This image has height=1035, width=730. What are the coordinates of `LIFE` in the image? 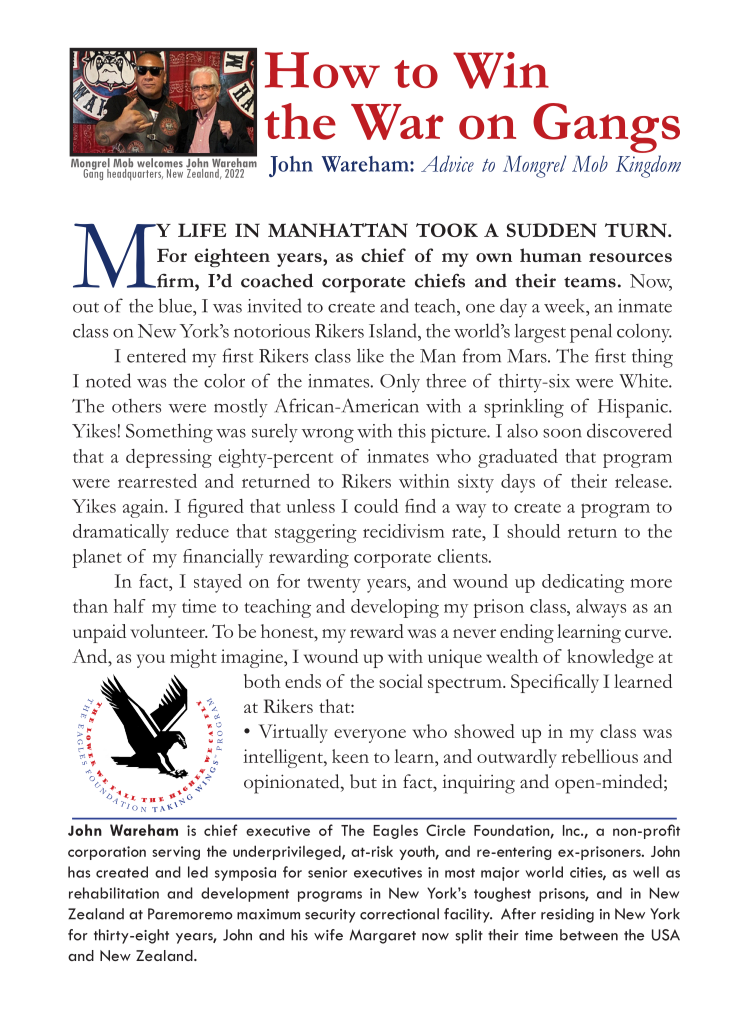 It's located at (202, 230).
